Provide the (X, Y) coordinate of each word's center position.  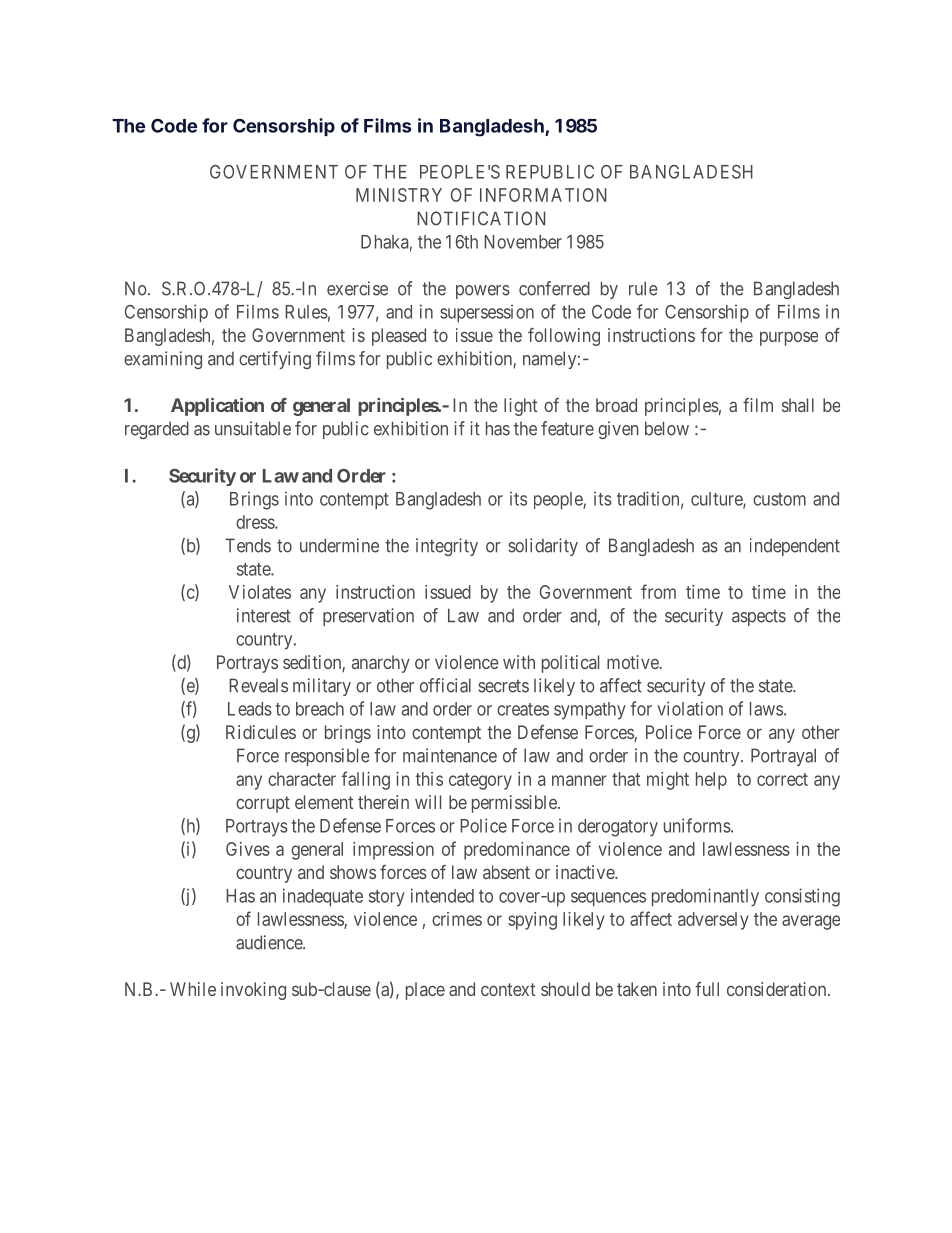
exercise (357, 288)
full (707, 989)
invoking (253, 991)
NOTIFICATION (481, 218)
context (508, 989)
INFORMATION (543, 195)
